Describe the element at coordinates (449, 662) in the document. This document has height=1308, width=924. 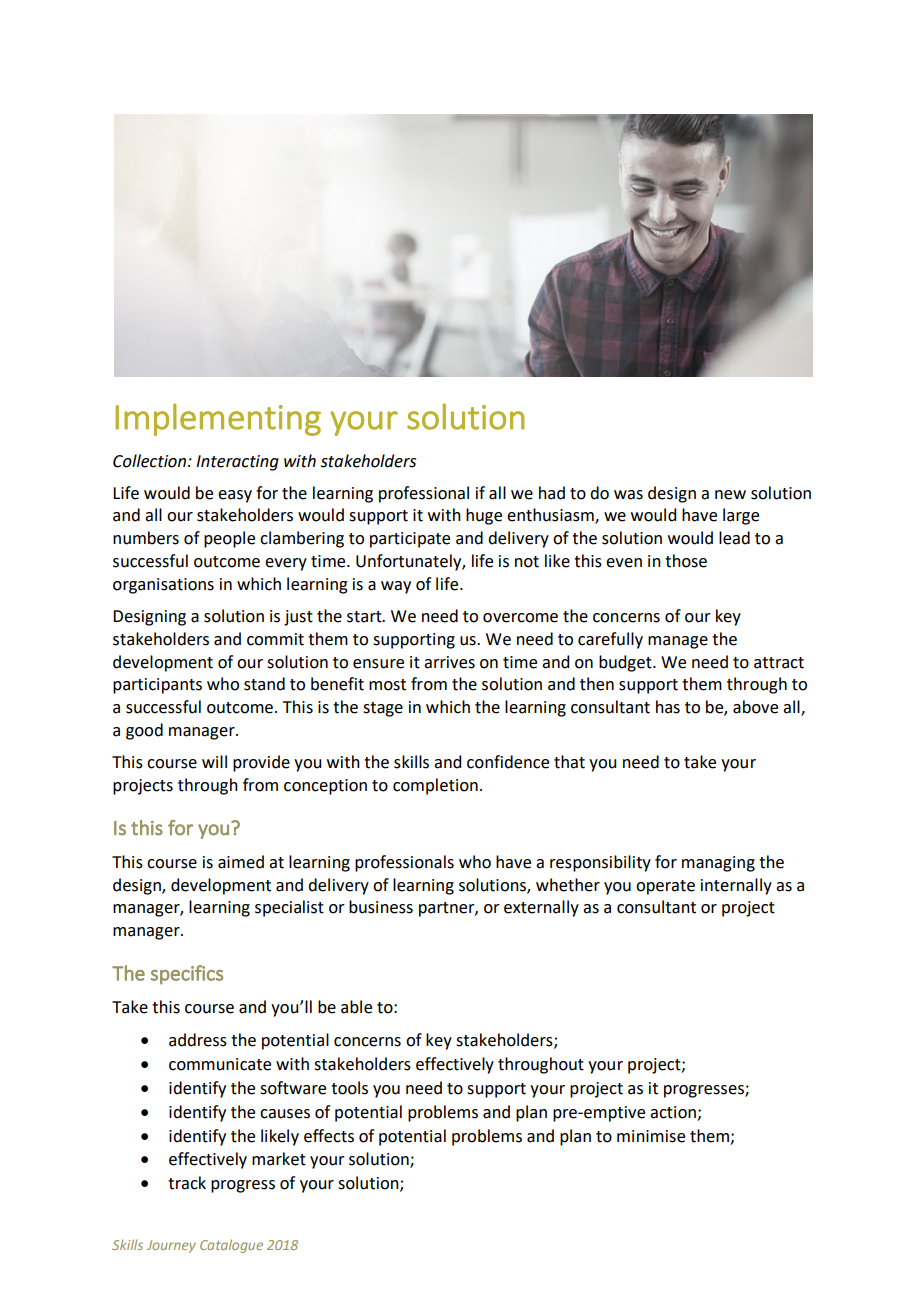
I see `arrives` at that location.
